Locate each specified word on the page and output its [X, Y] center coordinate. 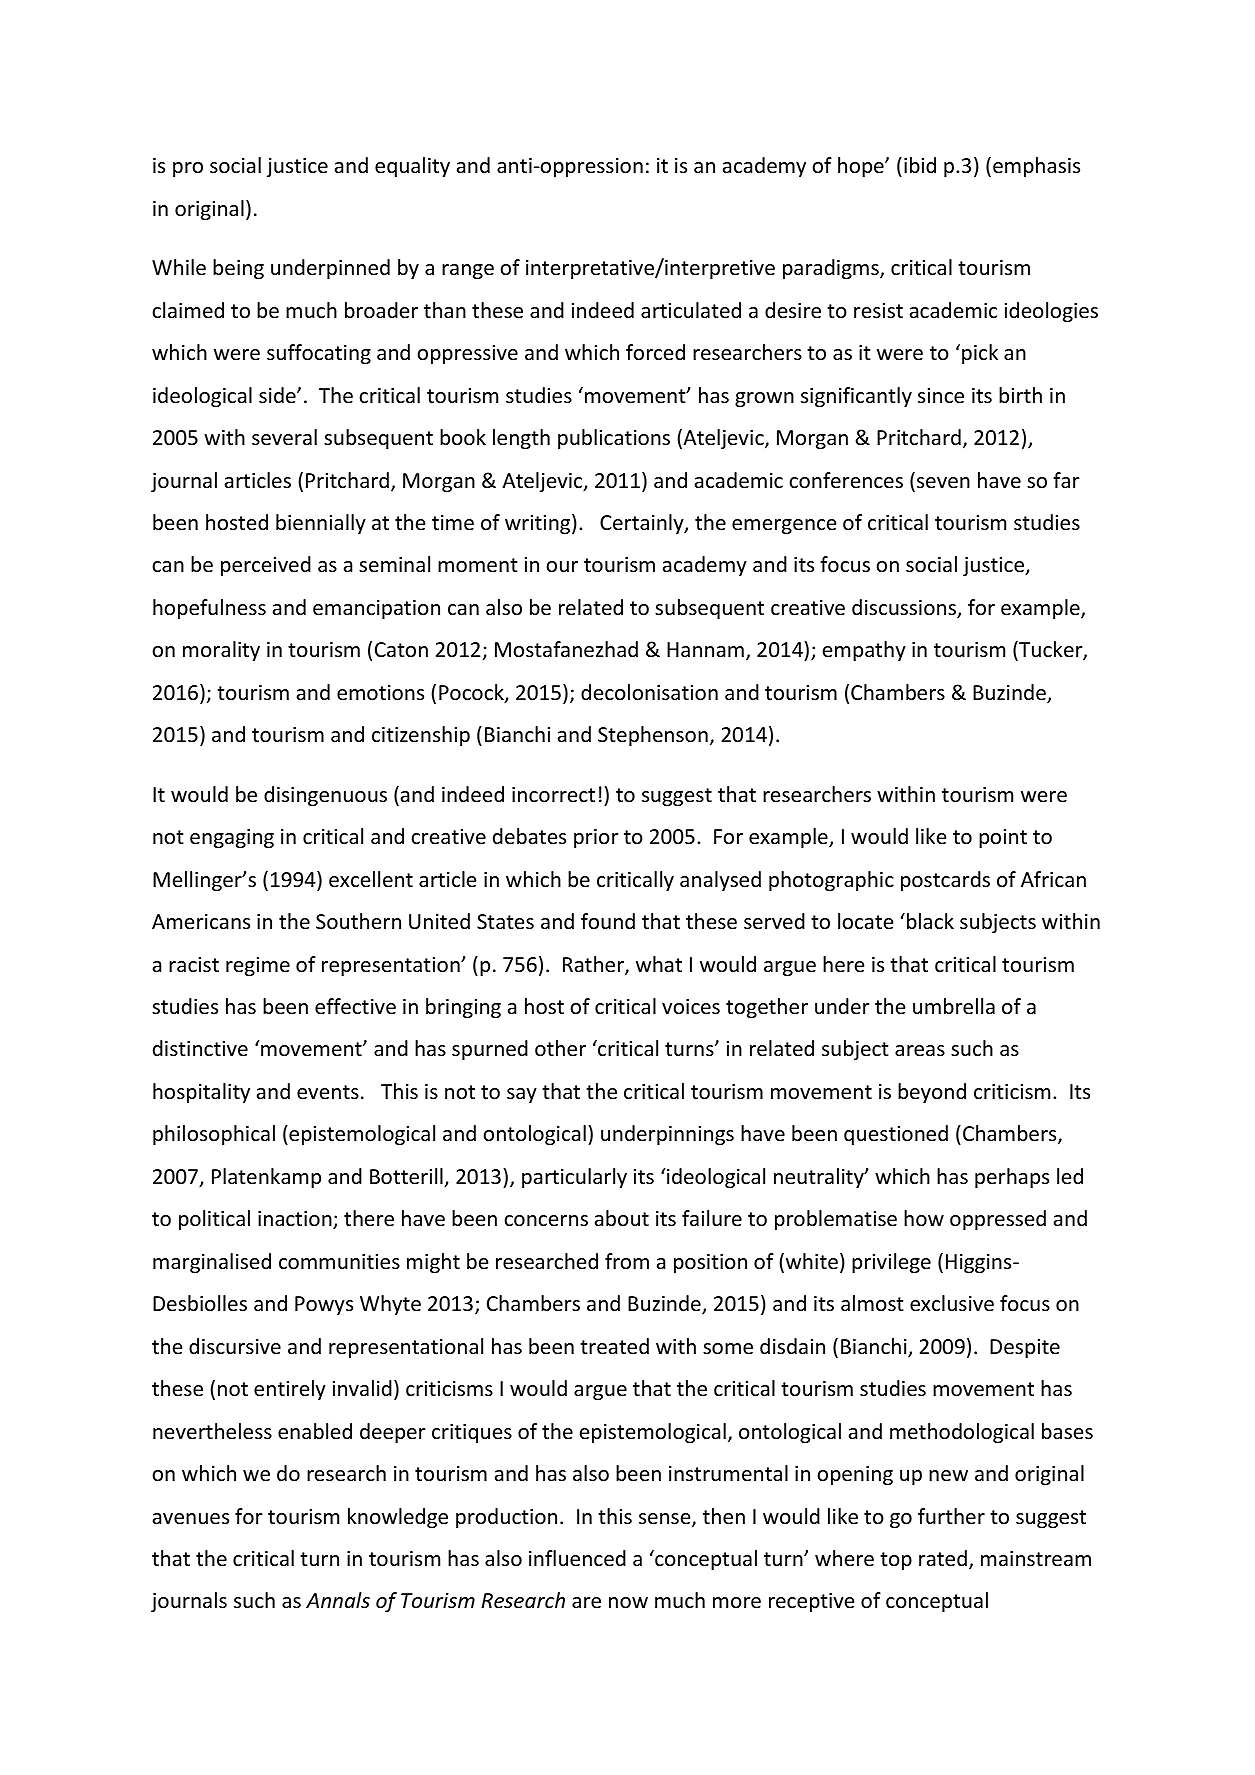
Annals [338, 1600]
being [238, 269]
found [608, 921]
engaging [232, 838]
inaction [296, 1220]
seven [943, 483]
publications [614, 439]
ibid [920, 165]
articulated [691, 310]
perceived [266, 566]
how [924, 1218]
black [930, 921]
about [622, 1218]
